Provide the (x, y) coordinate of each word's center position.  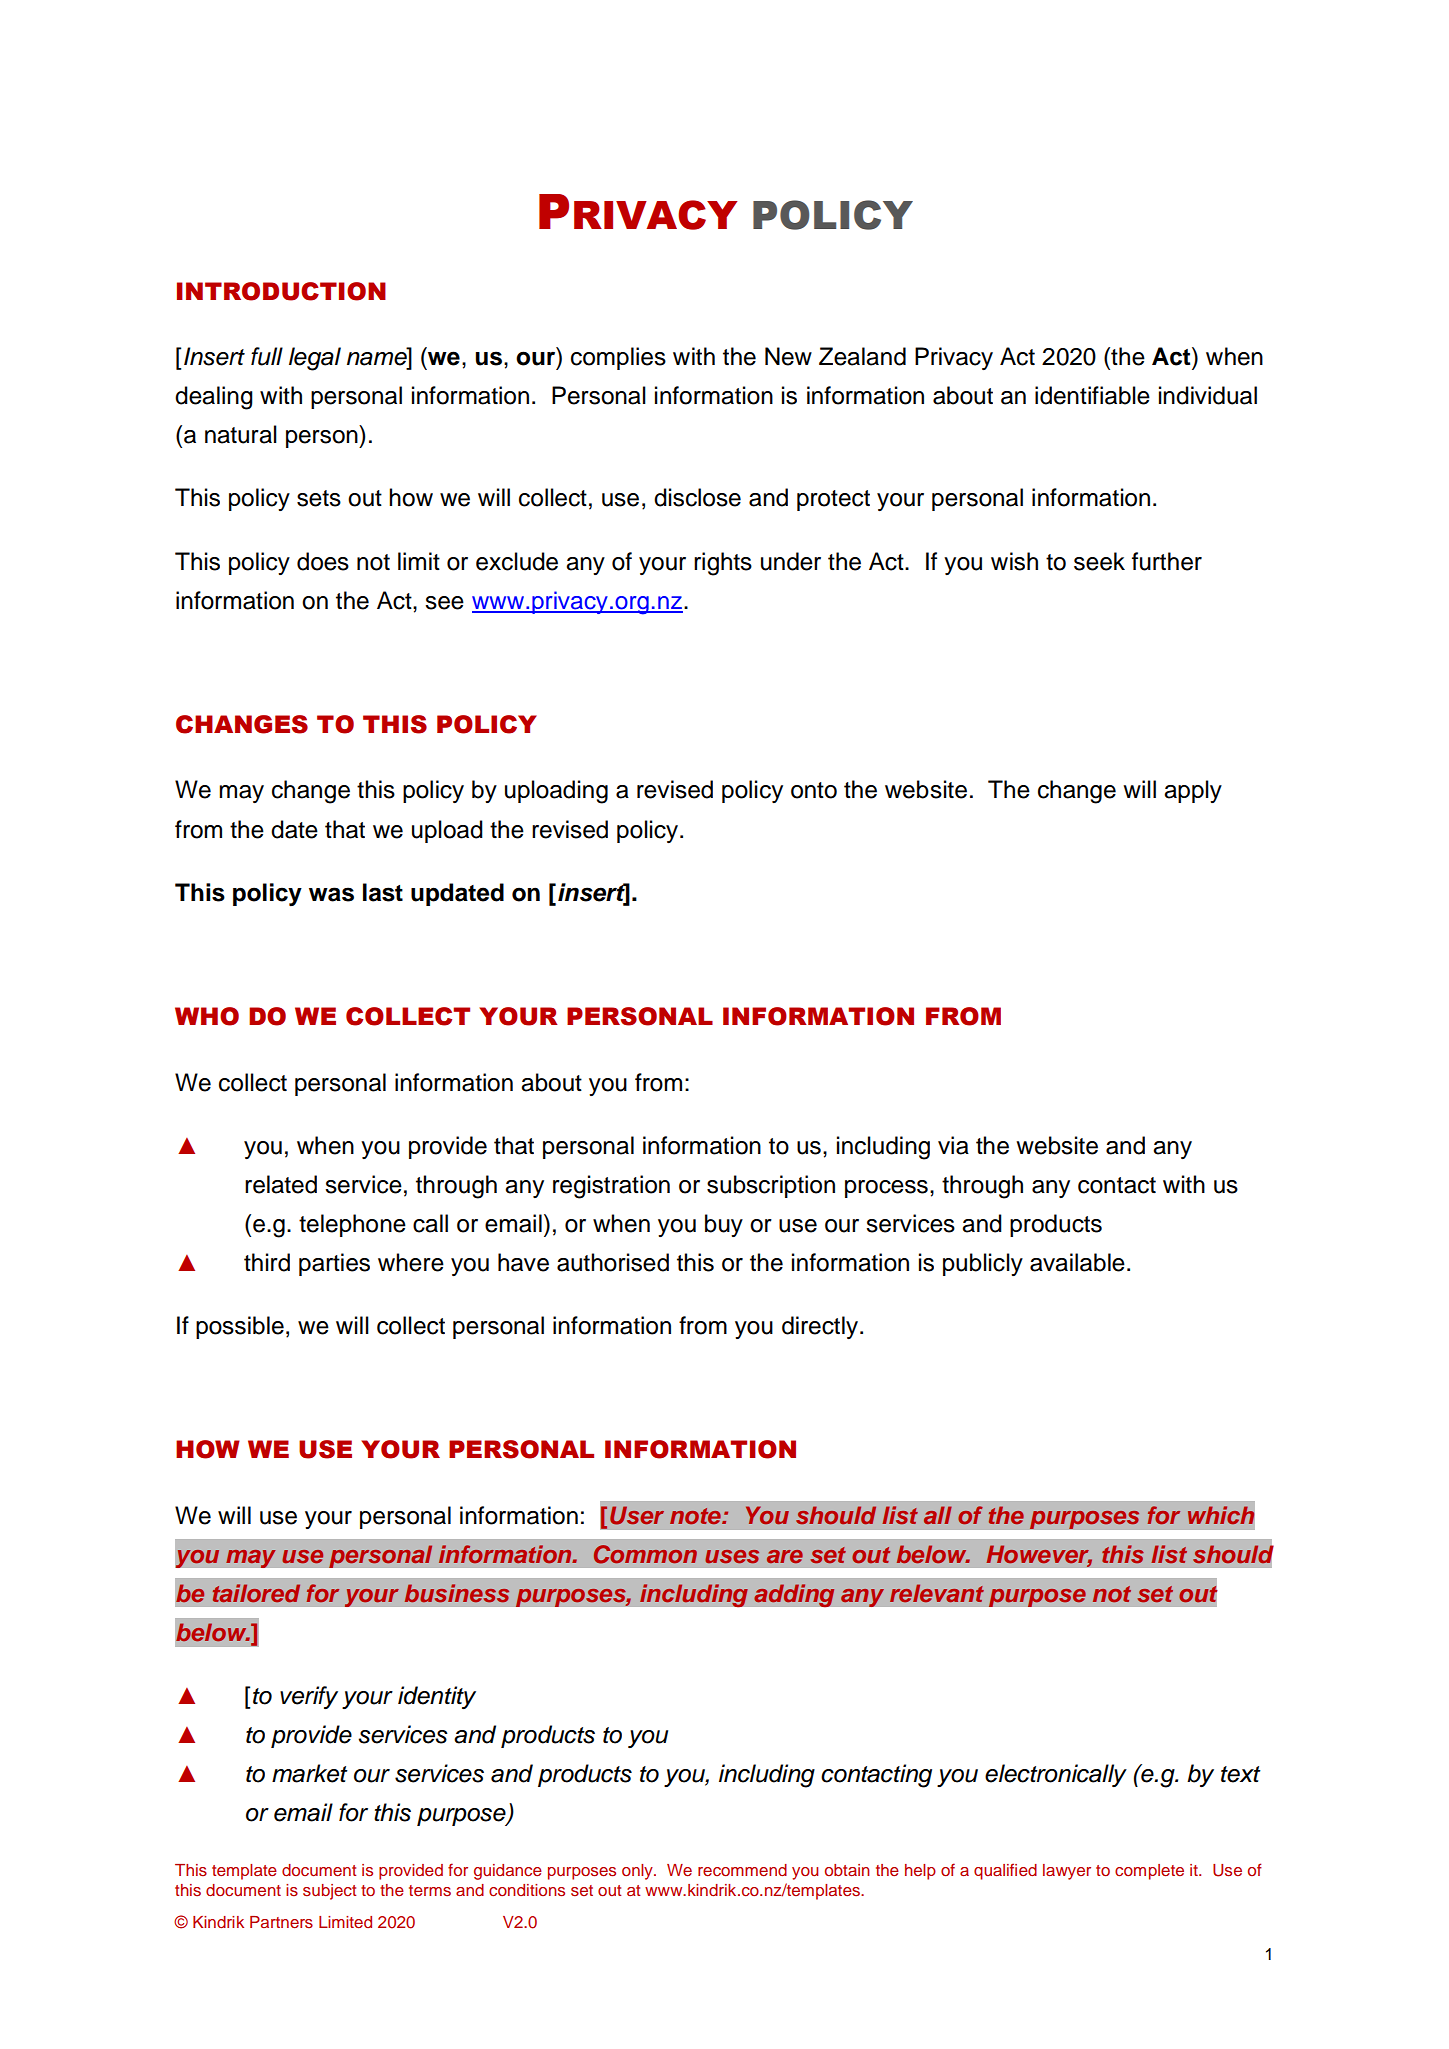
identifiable (1092, 395)
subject (329, 1892)
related (281, 1184)
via (953, 1145)
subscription (771, 1186)
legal (315, 359)
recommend (742, 1870)
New (788, 356)
